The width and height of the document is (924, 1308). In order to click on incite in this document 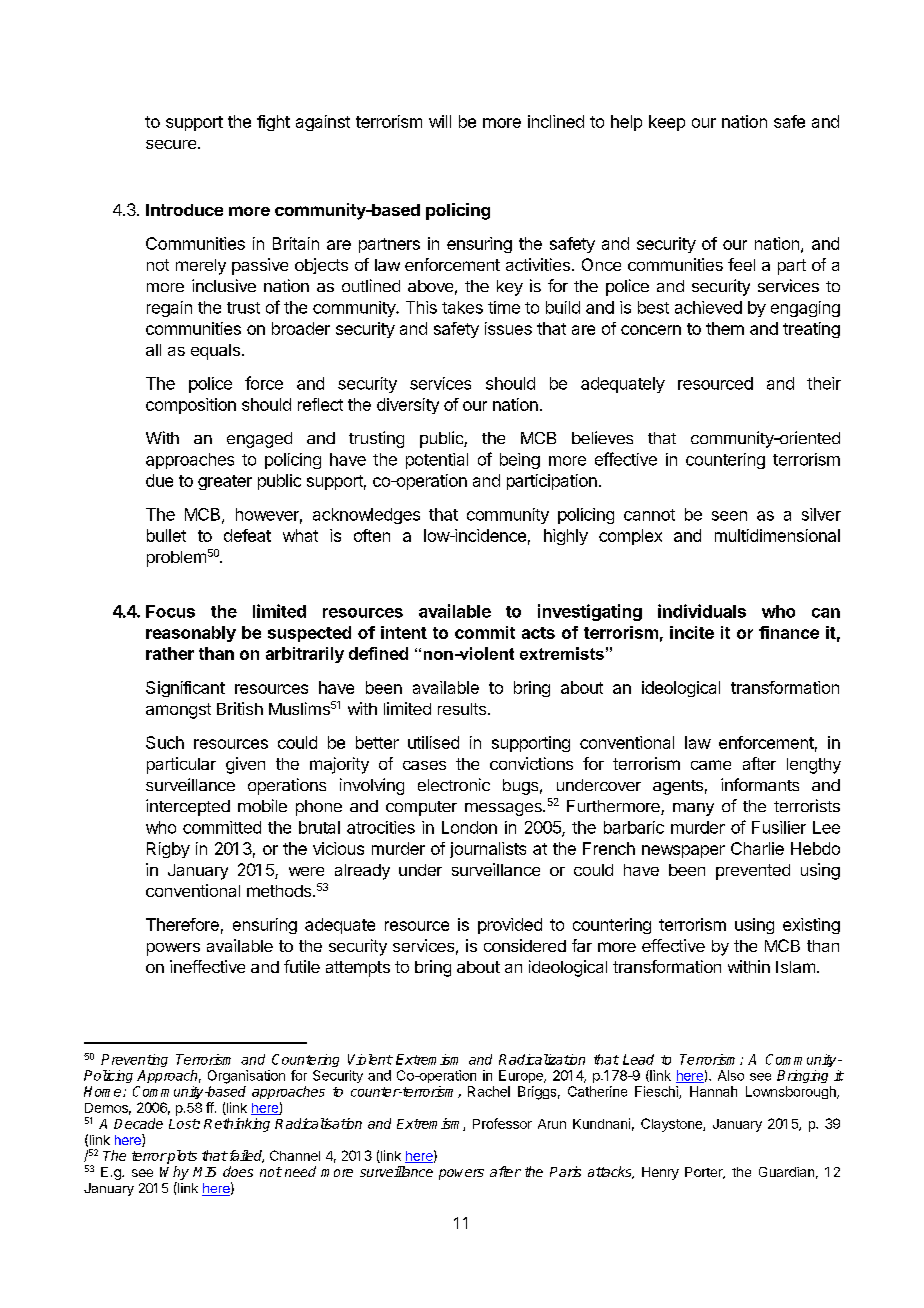, I will do `click(692, 632)`.
